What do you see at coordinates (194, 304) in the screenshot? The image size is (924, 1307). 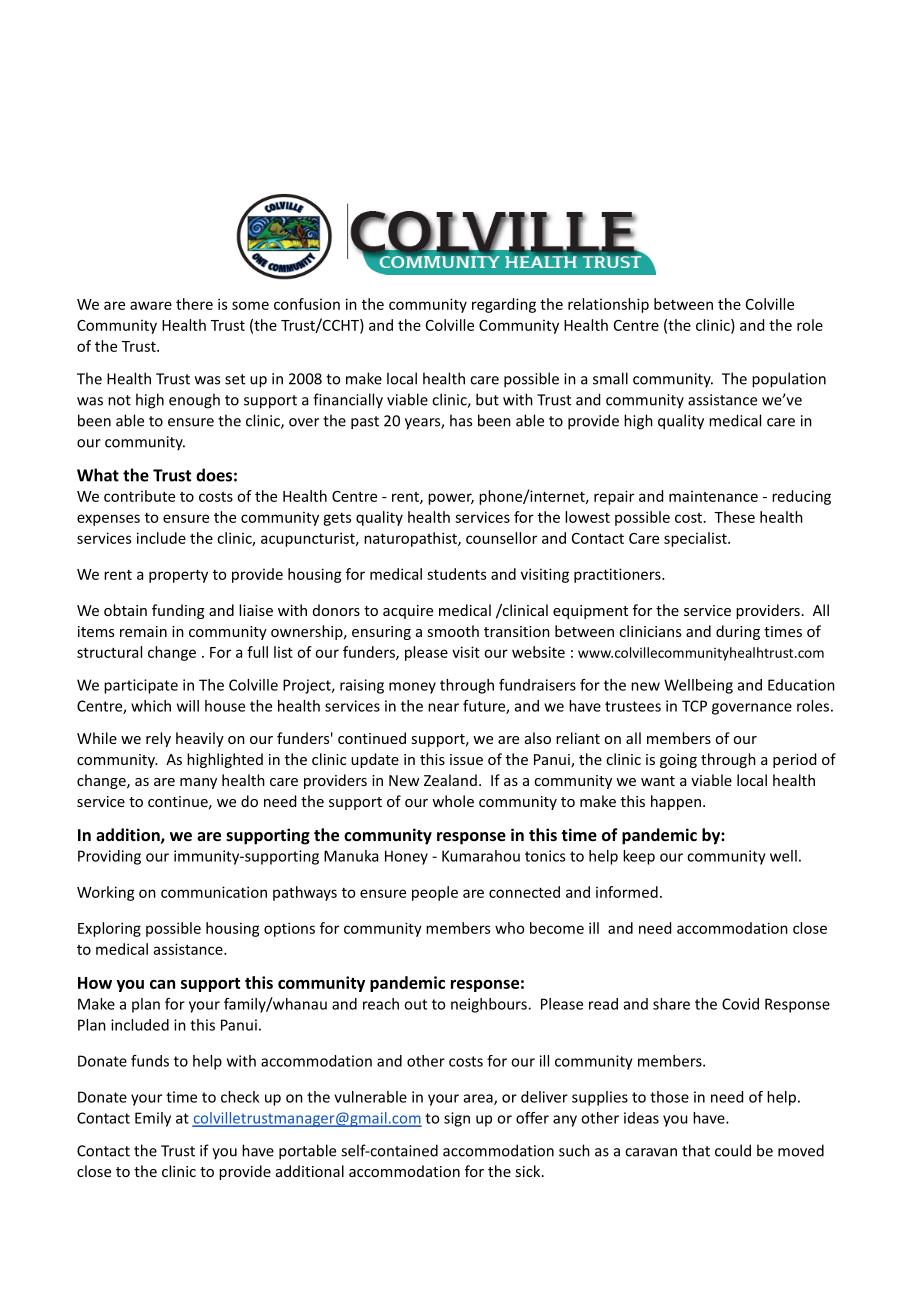 I see `there` at bounding box center [194, 304].
